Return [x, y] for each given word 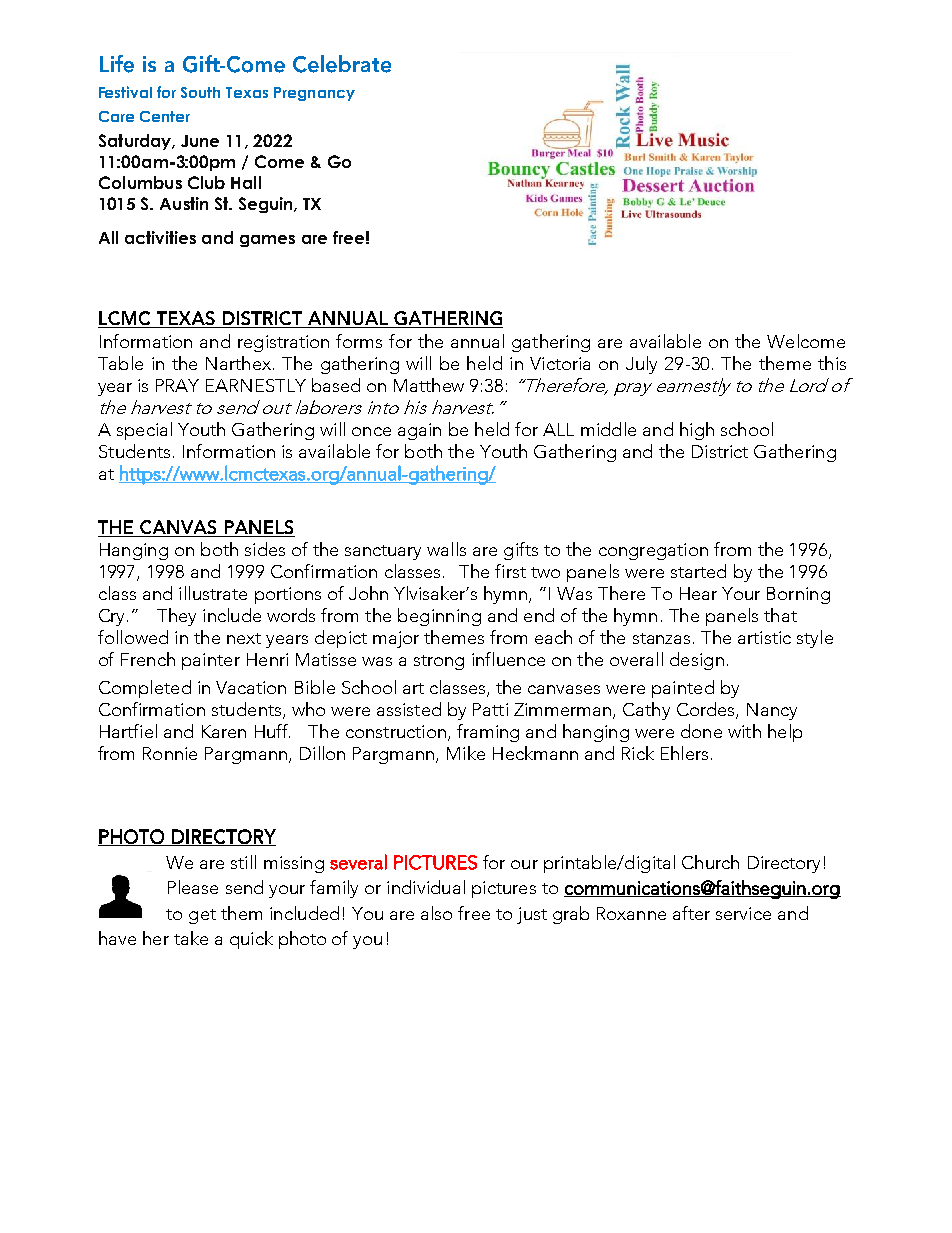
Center [165, 116]
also [436, 913]
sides [265, 549]
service [743, 913]
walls [446, 549]
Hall [246, 182]
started [698, 571]
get [202, 916]
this [832, 363]
